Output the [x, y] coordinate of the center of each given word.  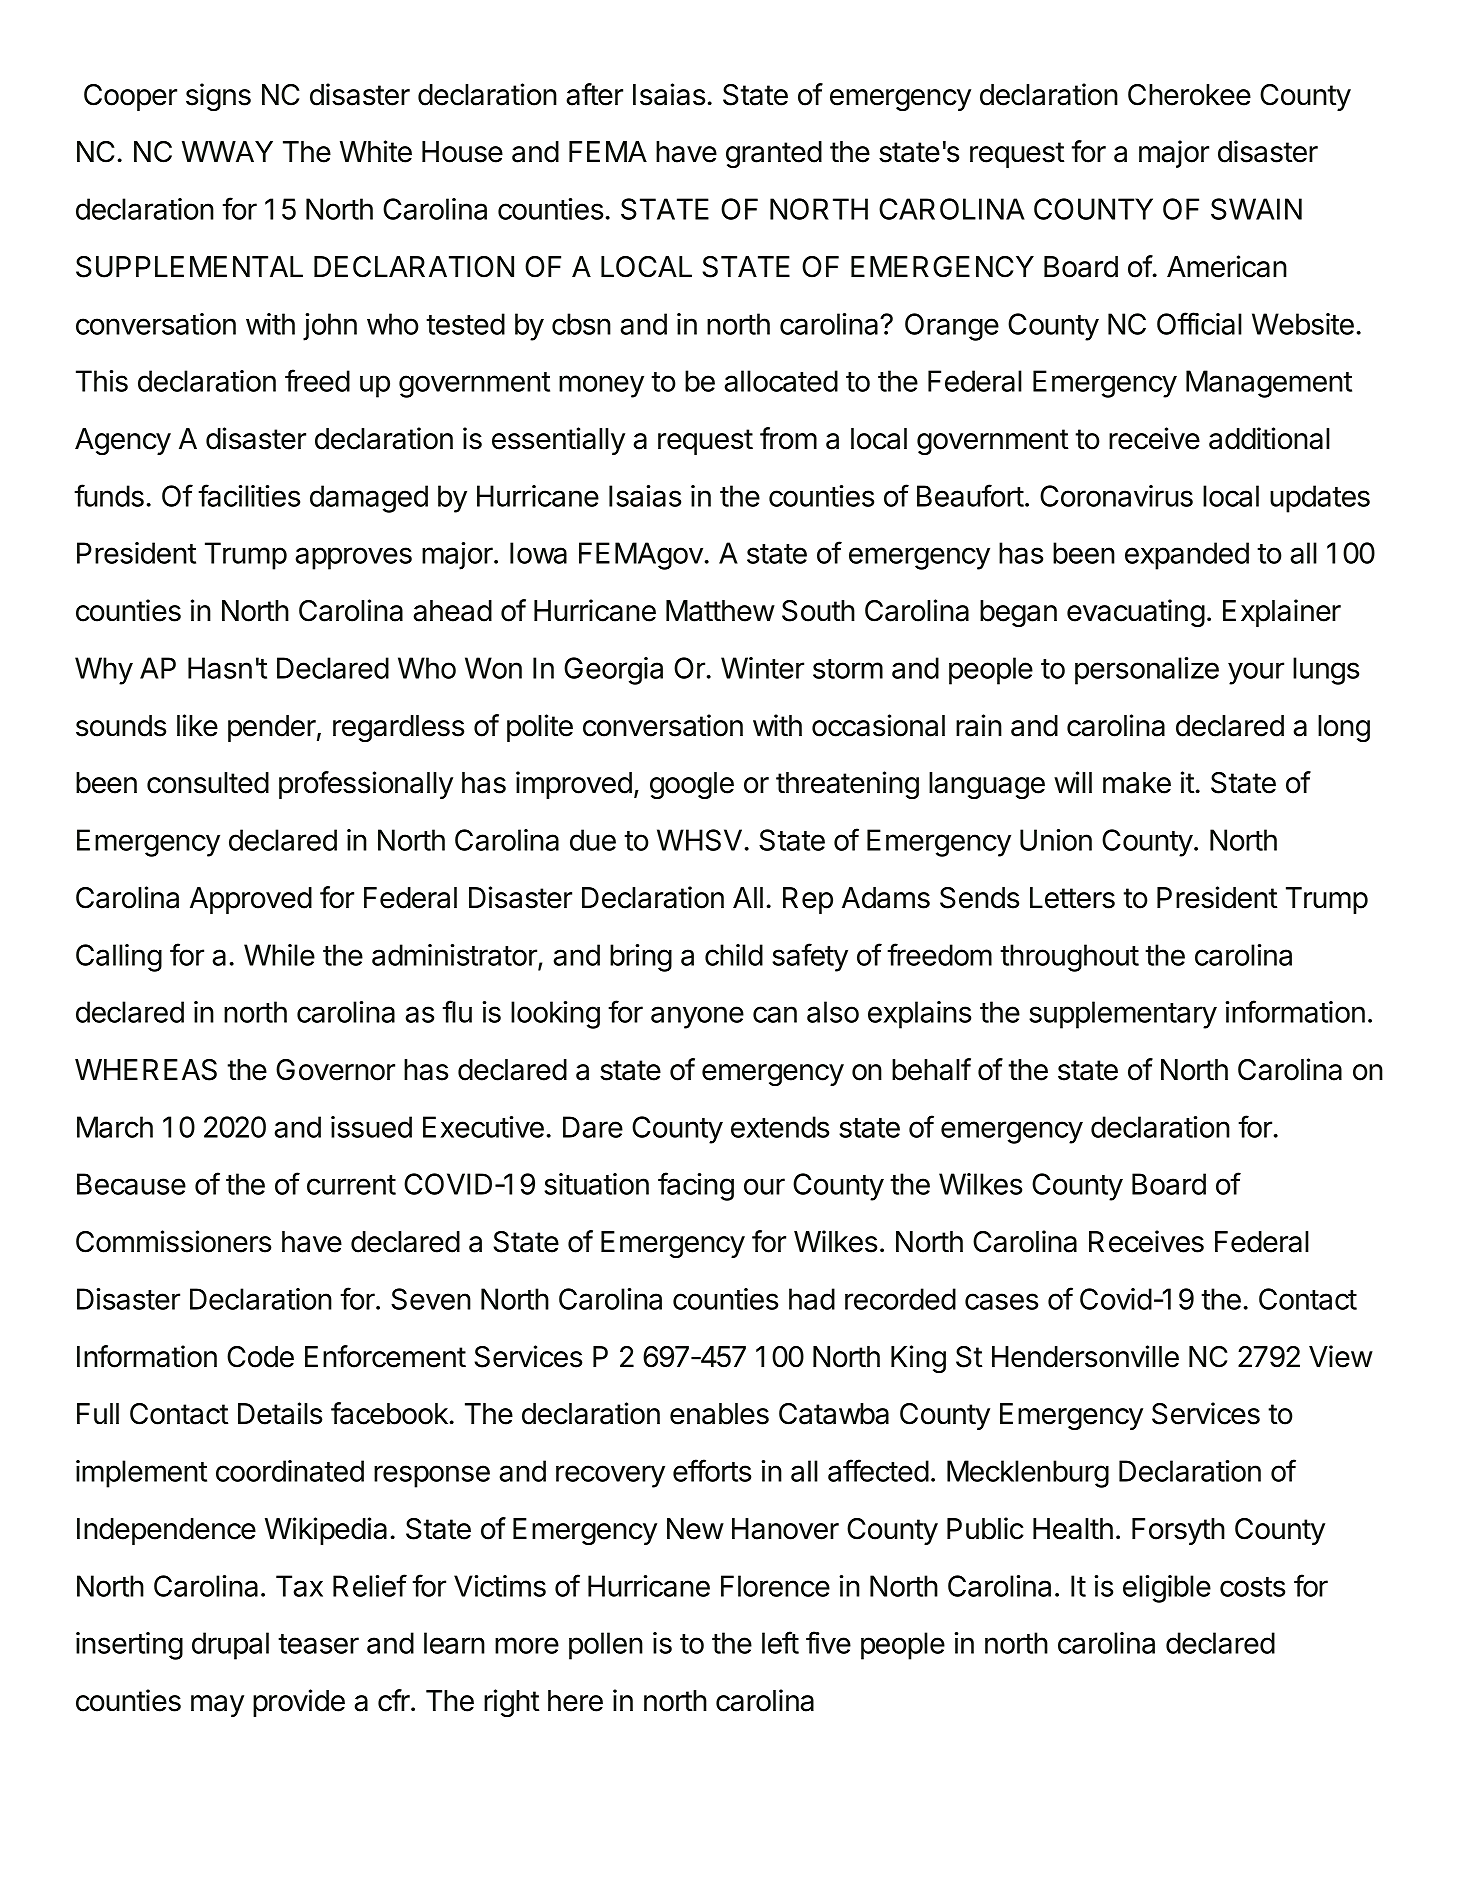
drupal [230, 1646]
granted [774, 154]
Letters [1072, 898]
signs [218, 97]
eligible [1167, 1589]
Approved [251, 900]
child [734, 955]
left [780, 1642]
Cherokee [1189, 95]
